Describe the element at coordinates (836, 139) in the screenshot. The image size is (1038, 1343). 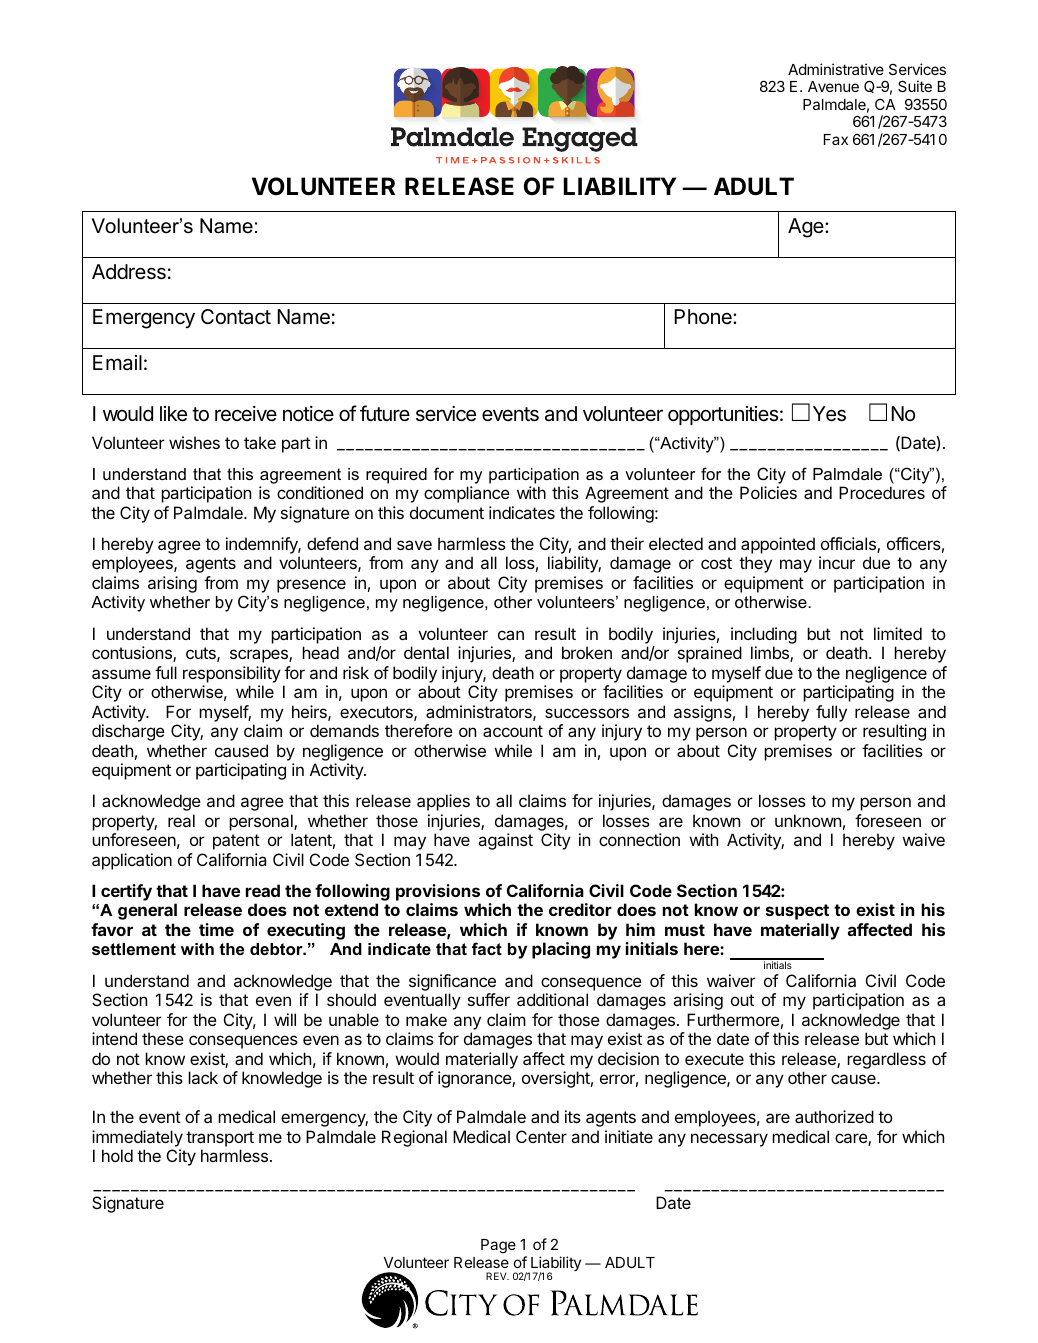
I see `Fax` at that location.
